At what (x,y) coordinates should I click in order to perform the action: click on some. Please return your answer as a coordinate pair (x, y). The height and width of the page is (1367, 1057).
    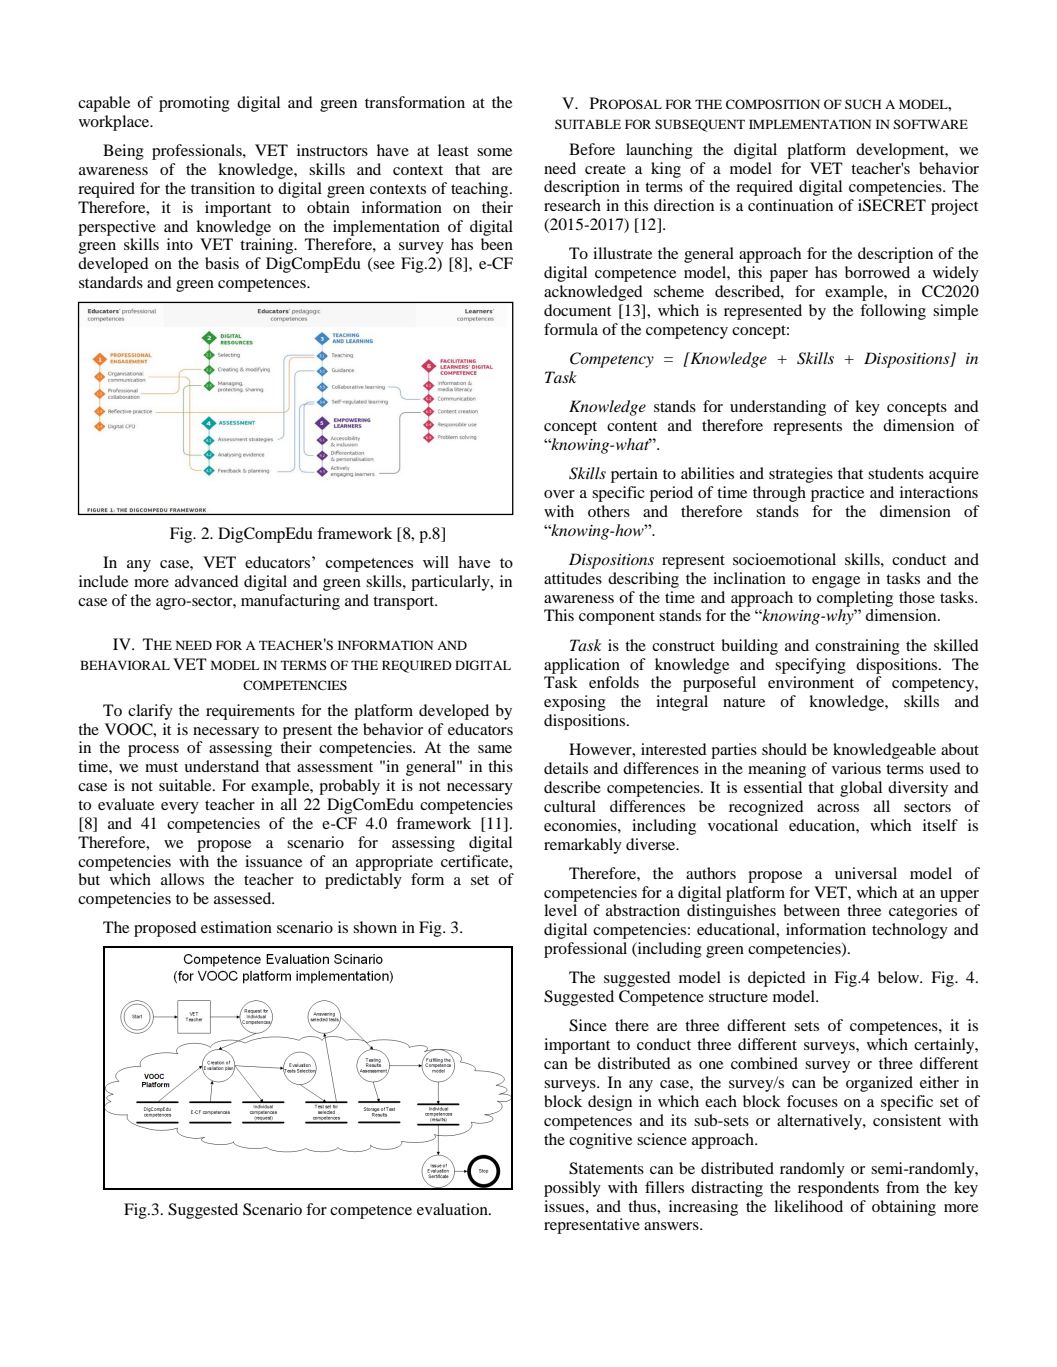
    Looking at the image, I should click on (494, 152).
